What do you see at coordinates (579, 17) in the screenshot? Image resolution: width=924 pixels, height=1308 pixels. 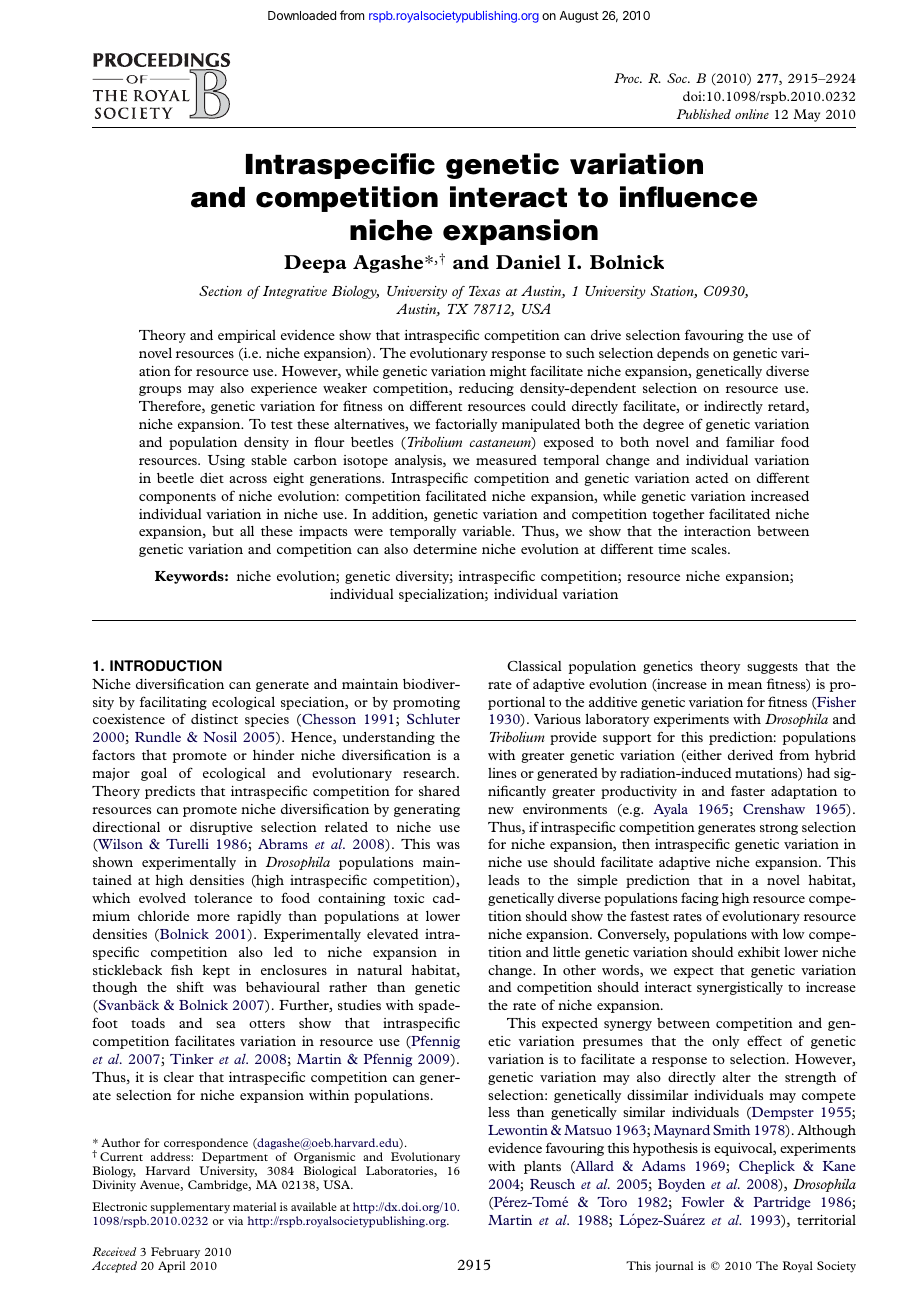 I see `August` at bounding box center [579, 17].
